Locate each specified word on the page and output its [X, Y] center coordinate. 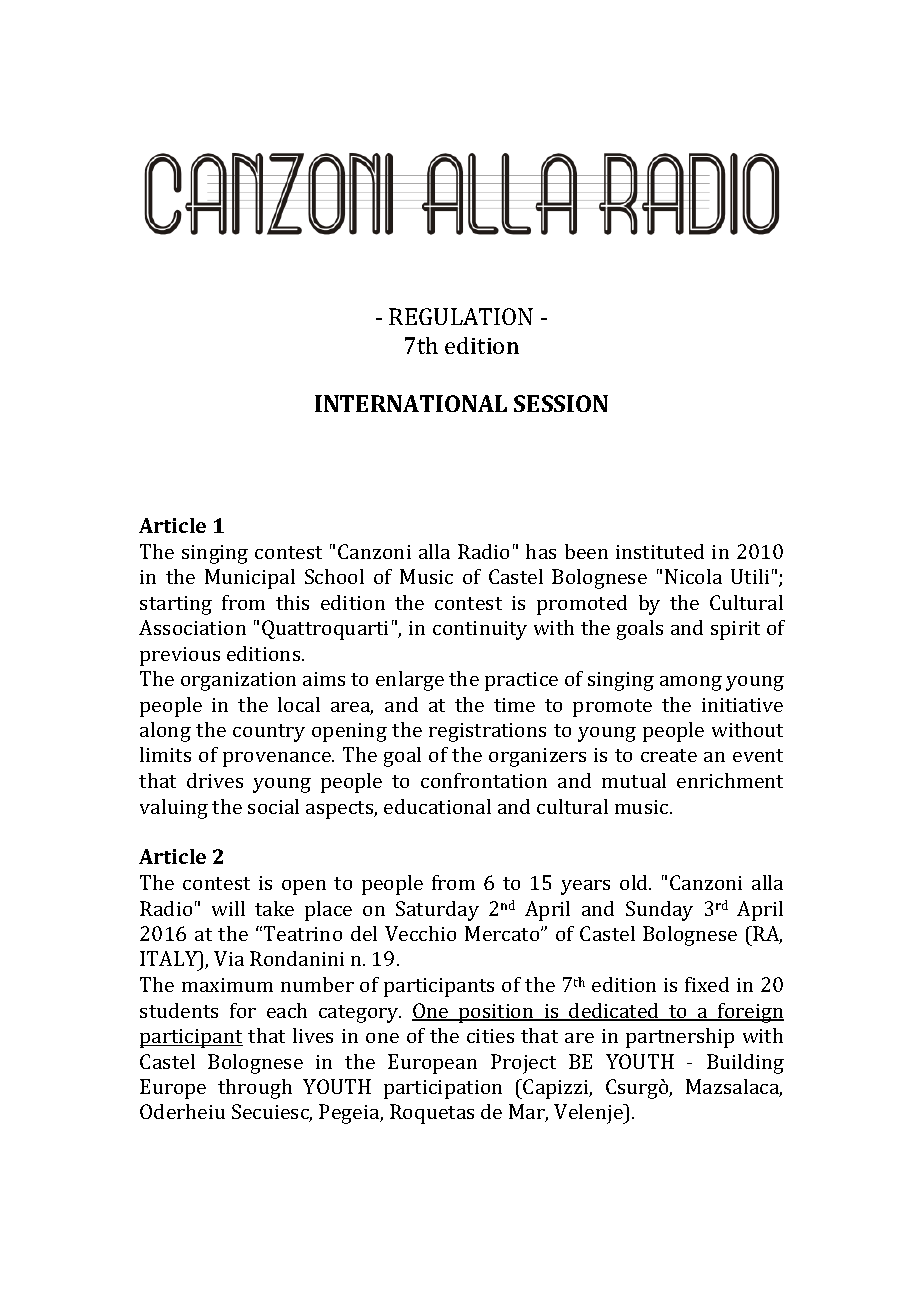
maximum [227, 985]
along [165, 732]
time [514, 705]
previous [180, 656]
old [635, 882]
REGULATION [461, 316]
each [287, 1010]
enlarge [410, 681]
